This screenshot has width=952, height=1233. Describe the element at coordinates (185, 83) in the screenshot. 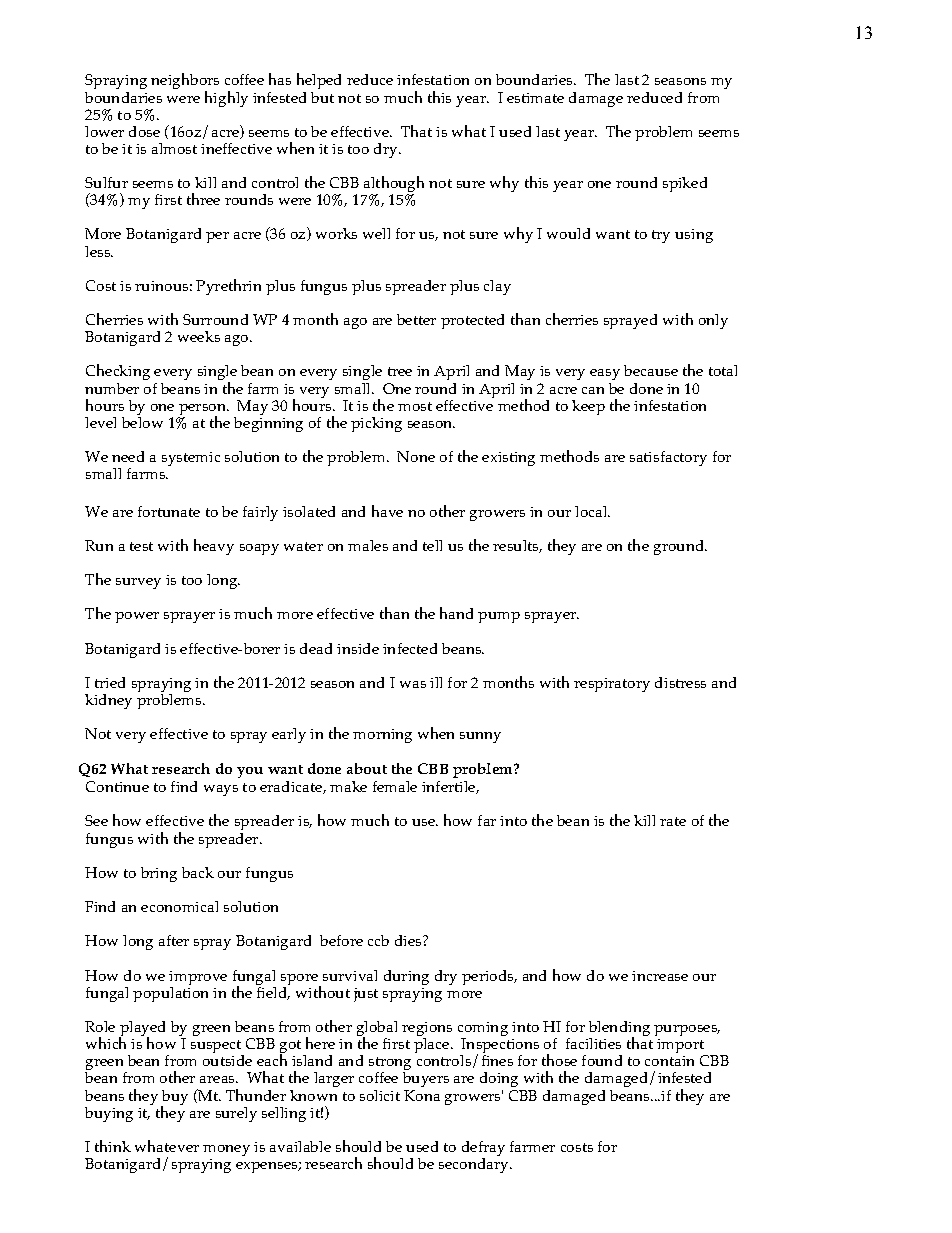

I see `neighbors` at that location.
